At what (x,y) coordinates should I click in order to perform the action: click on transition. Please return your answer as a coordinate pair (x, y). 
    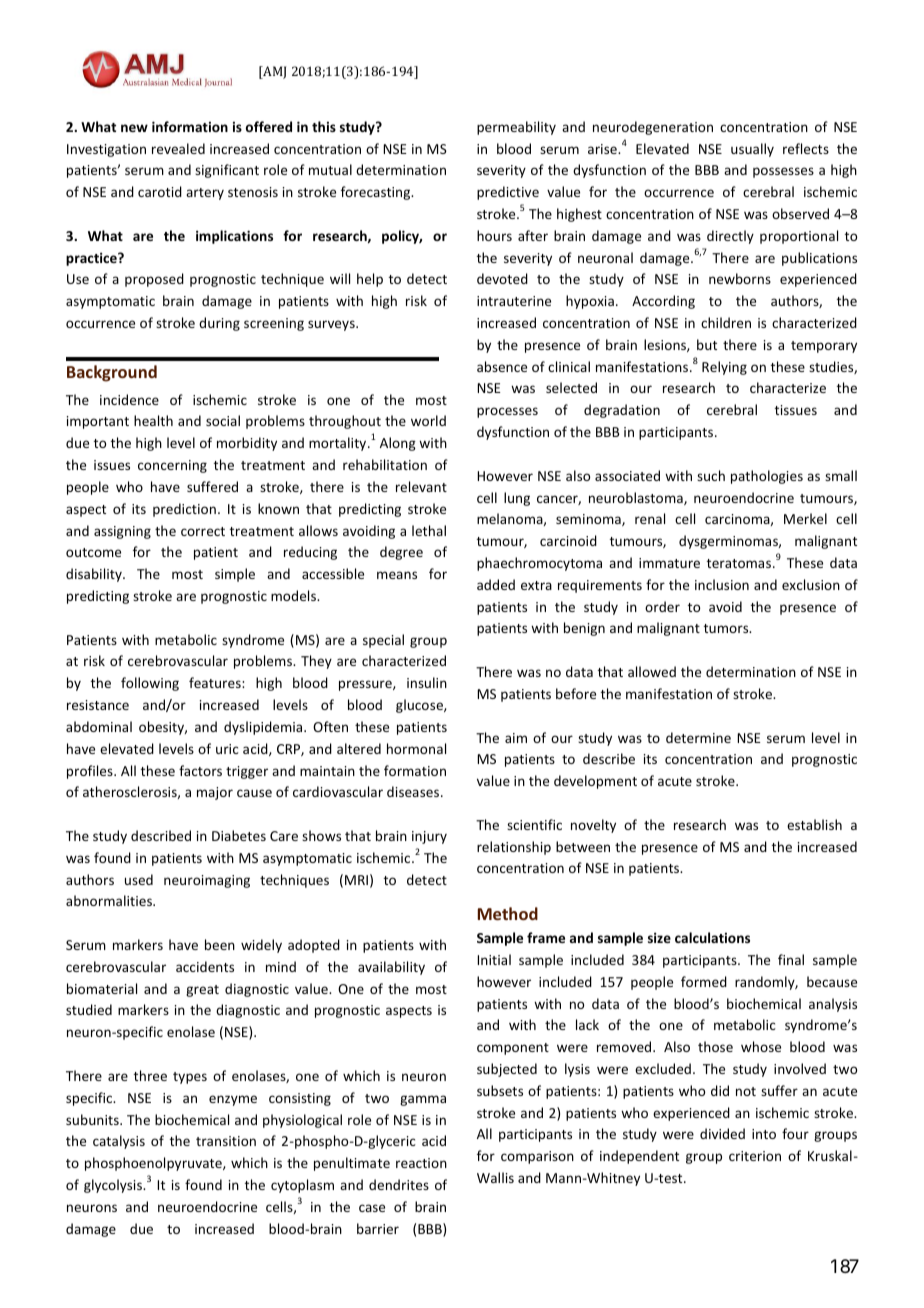
    Looking at the image, I should click on (226, 1141).
